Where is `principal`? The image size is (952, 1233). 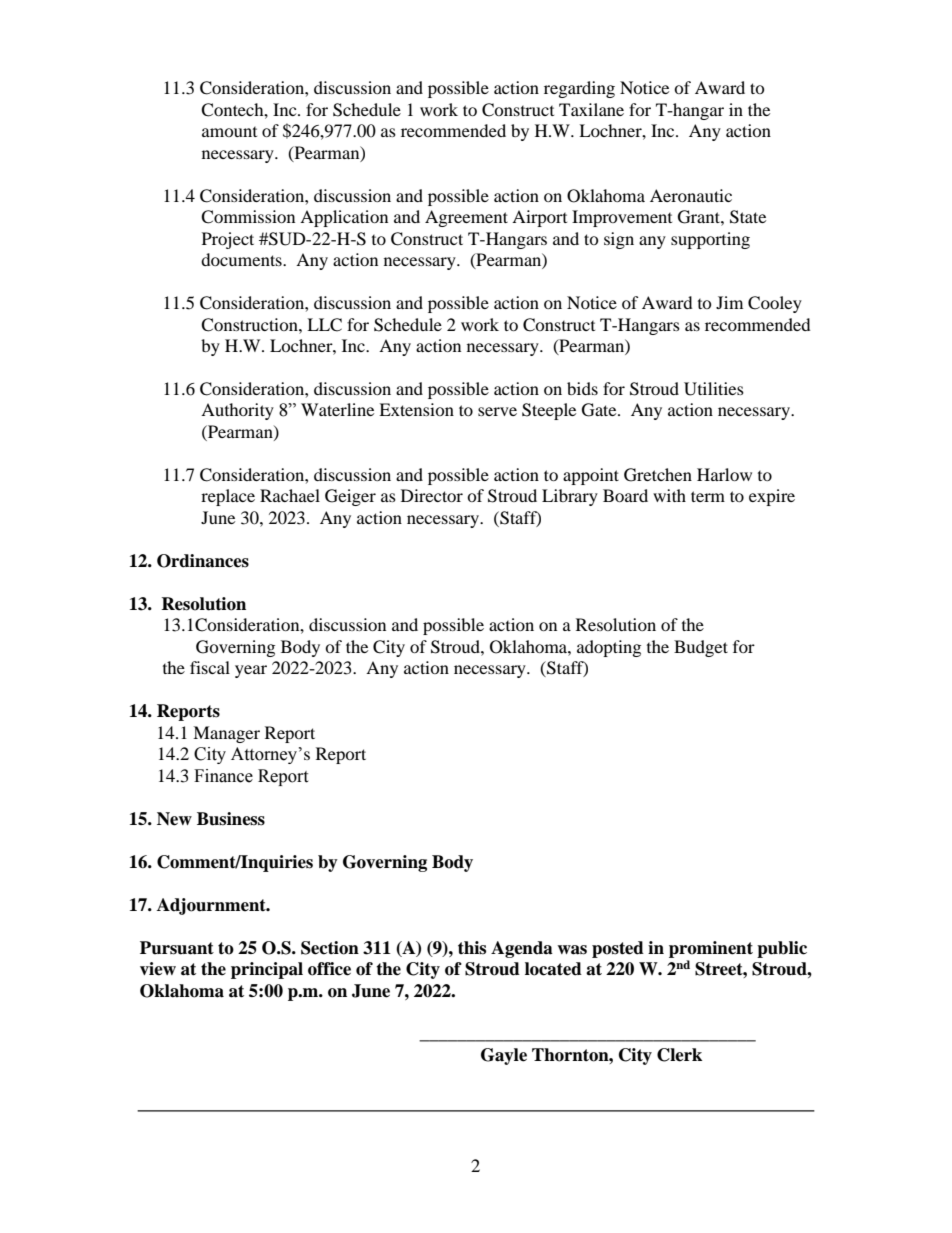
principal is located at coordinates (267, 970).
